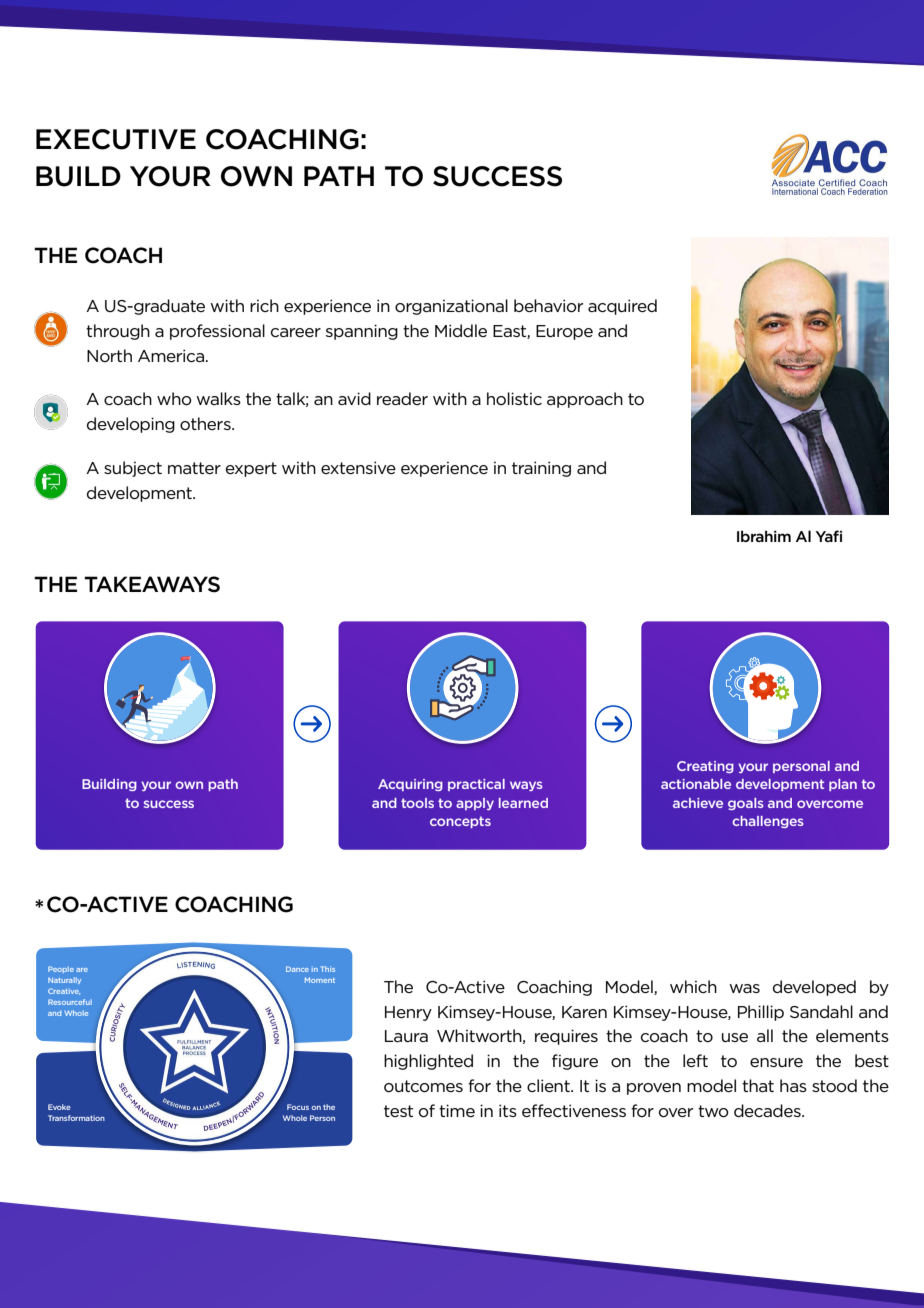 The image size is (924, 1308). What do you see at coordinates (764, 536) in the page?
I see `Ibrahim` at bounding box center [764, 536].
